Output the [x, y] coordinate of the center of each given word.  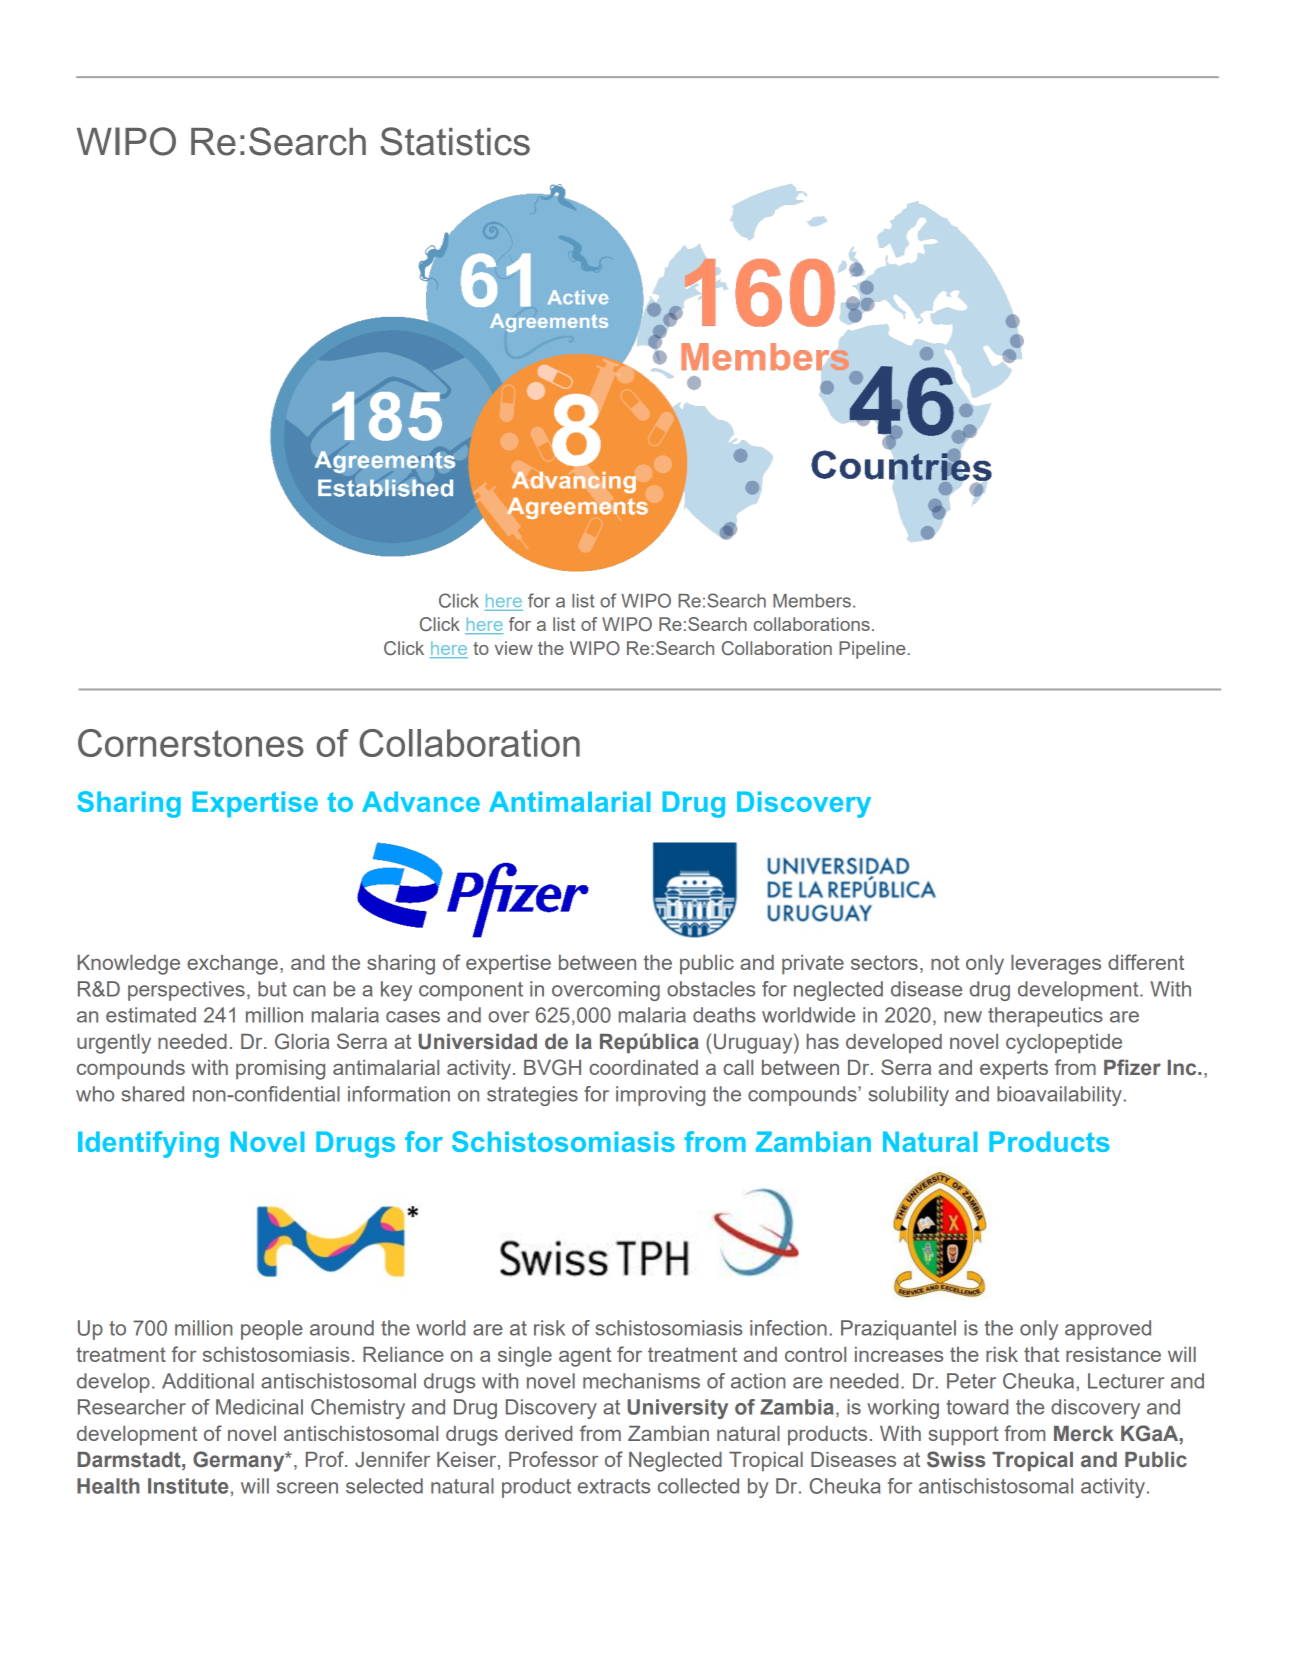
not [945, 962]
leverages [1056, 965]
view [514, 648]
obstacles [711, 989]
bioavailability [1059, 1096]
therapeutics [1045, 1017]
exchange [232, 965]
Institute [188, 1486]
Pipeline [872, 650]
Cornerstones [191, 743]
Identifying [148, 1144]
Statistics [455, 141]
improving [660, 1096]
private [813, 965]
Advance [421, 801]
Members [812, 601]
